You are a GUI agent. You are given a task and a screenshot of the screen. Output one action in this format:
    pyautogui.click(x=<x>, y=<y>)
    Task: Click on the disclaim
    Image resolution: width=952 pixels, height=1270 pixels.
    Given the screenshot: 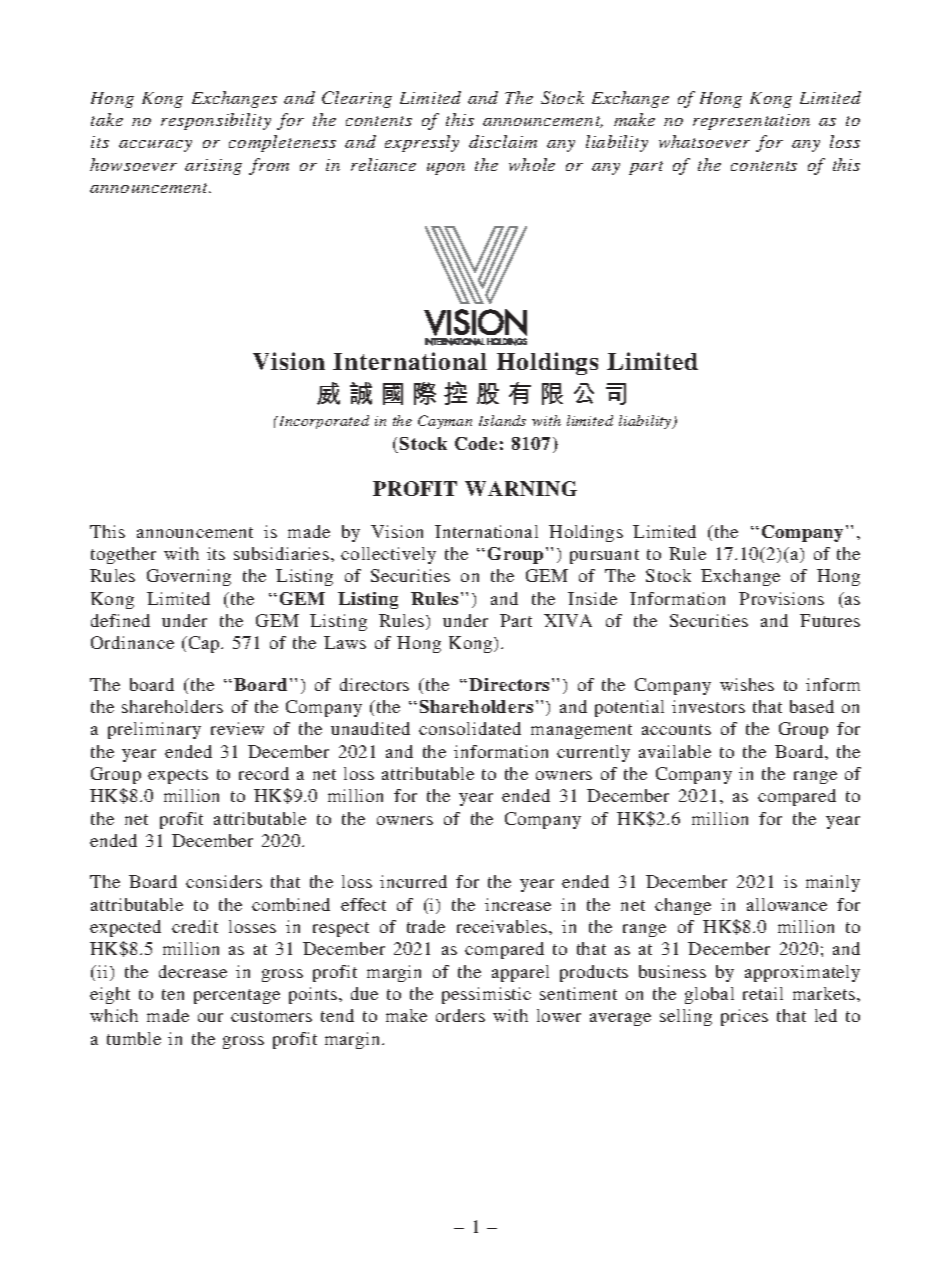 What is the action you would take?
    pyautogui.click(x=503, y=141)
